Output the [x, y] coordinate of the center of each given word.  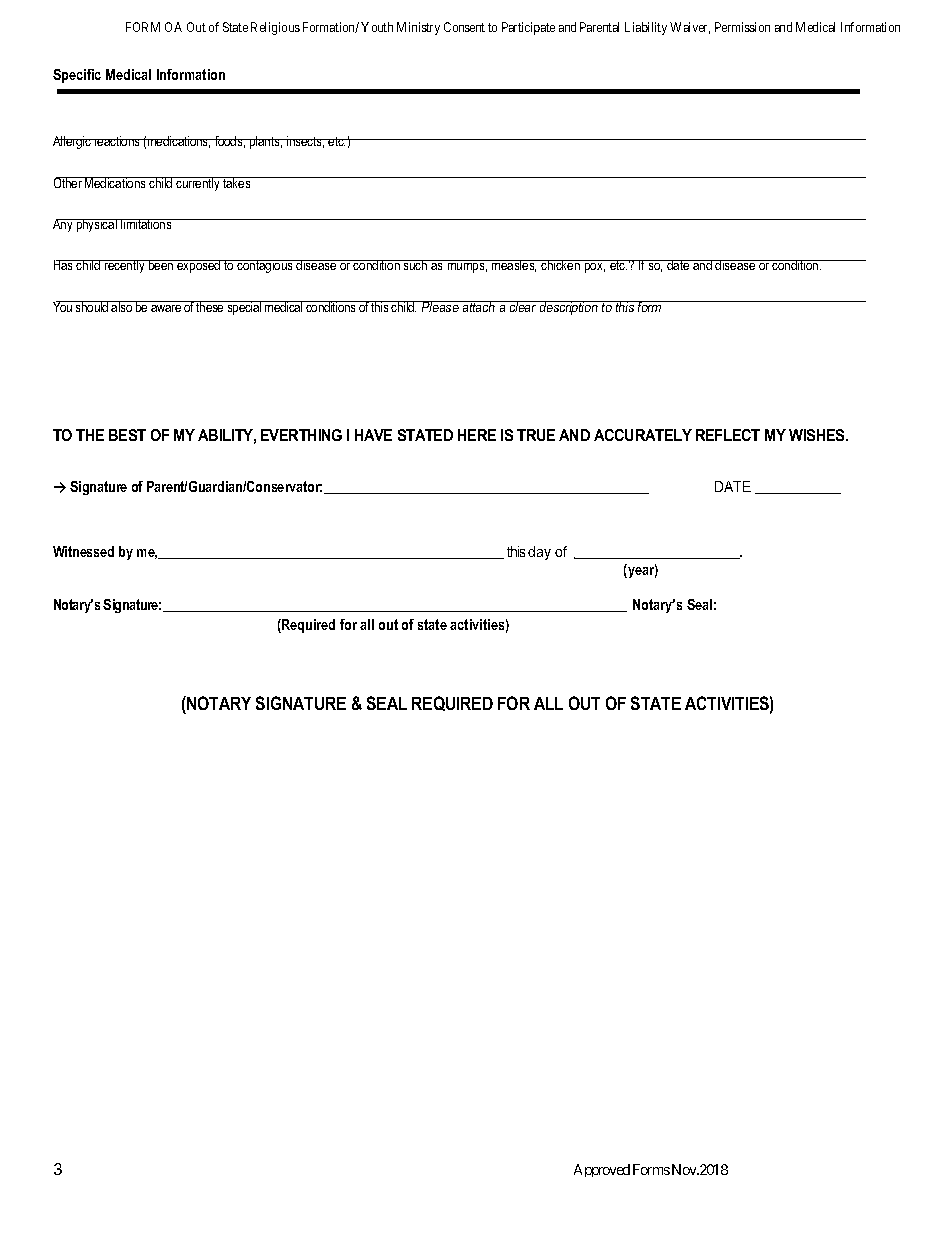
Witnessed [83, 551]
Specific [77, 76]
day [539, 553]
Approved [602, 1170]
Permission [742, 27]
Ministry [418, 28]
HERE [477, 435]
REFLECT [728, 435]
